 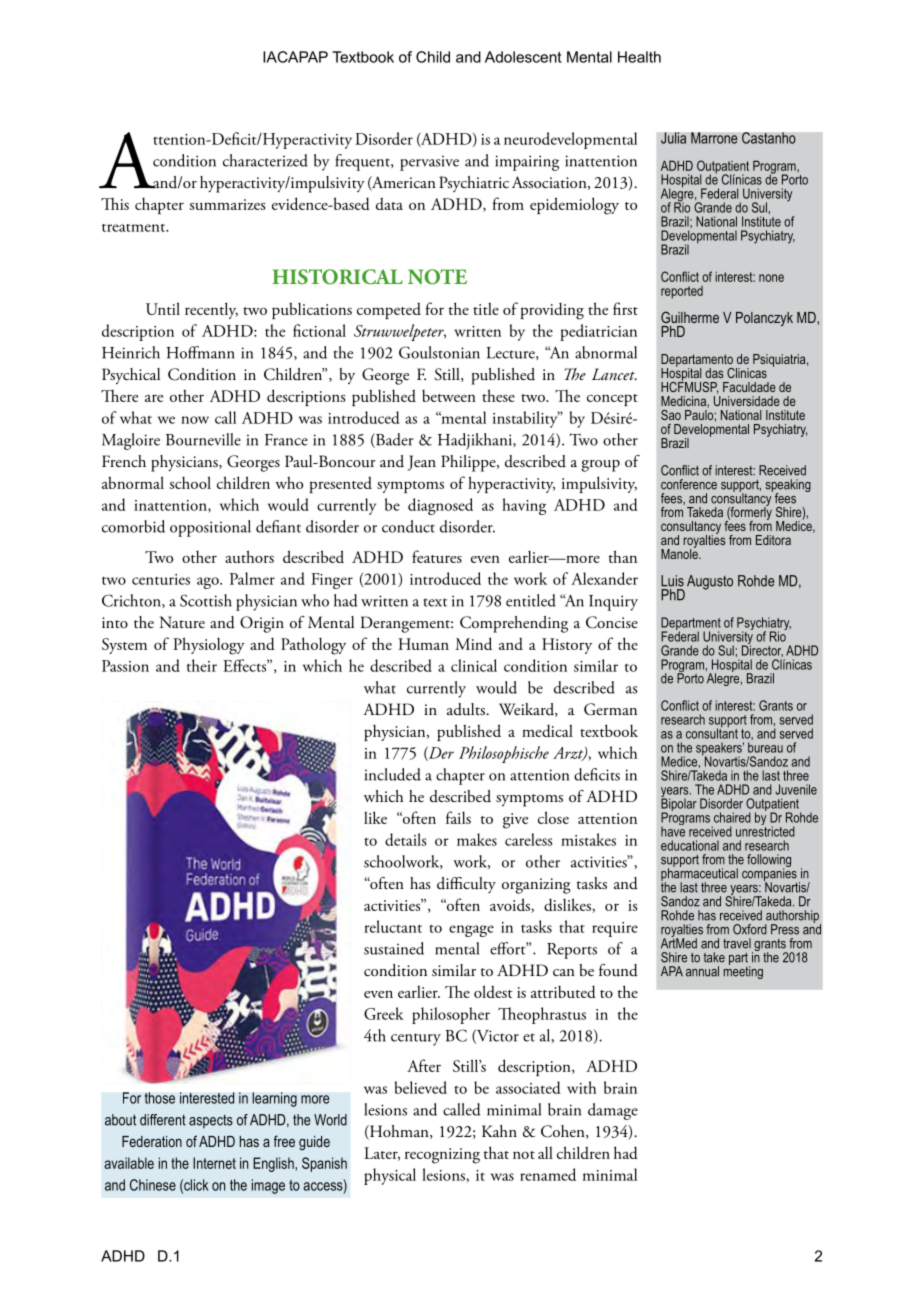 I want to click on characterized, so click(x=265, y=160).
